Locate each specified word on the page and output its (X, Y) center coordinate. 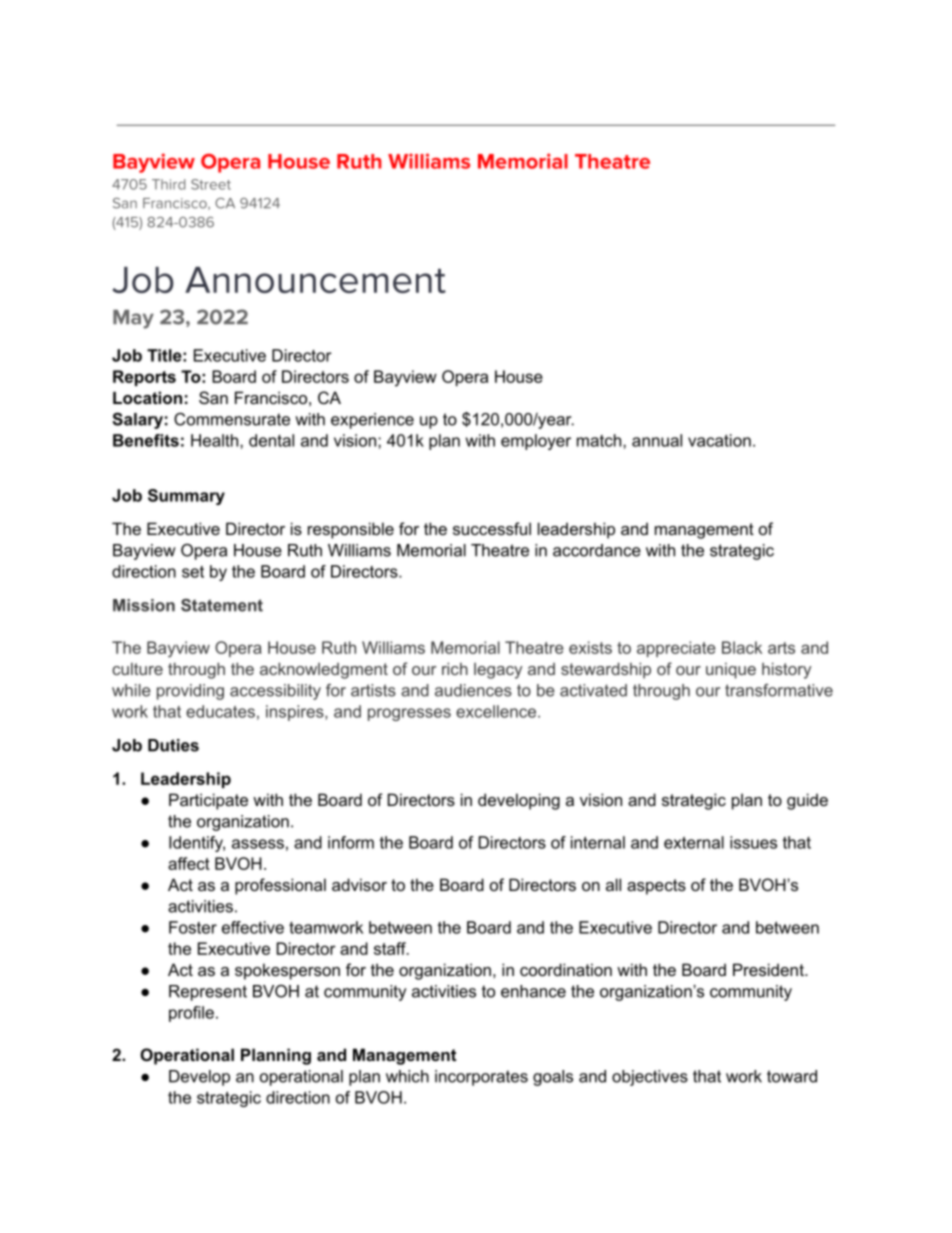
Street (211, 184)
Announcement (315, 280)
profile (191, 1014)
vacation (719, 440)
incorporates (481, 1078)
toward (792, 1076)
